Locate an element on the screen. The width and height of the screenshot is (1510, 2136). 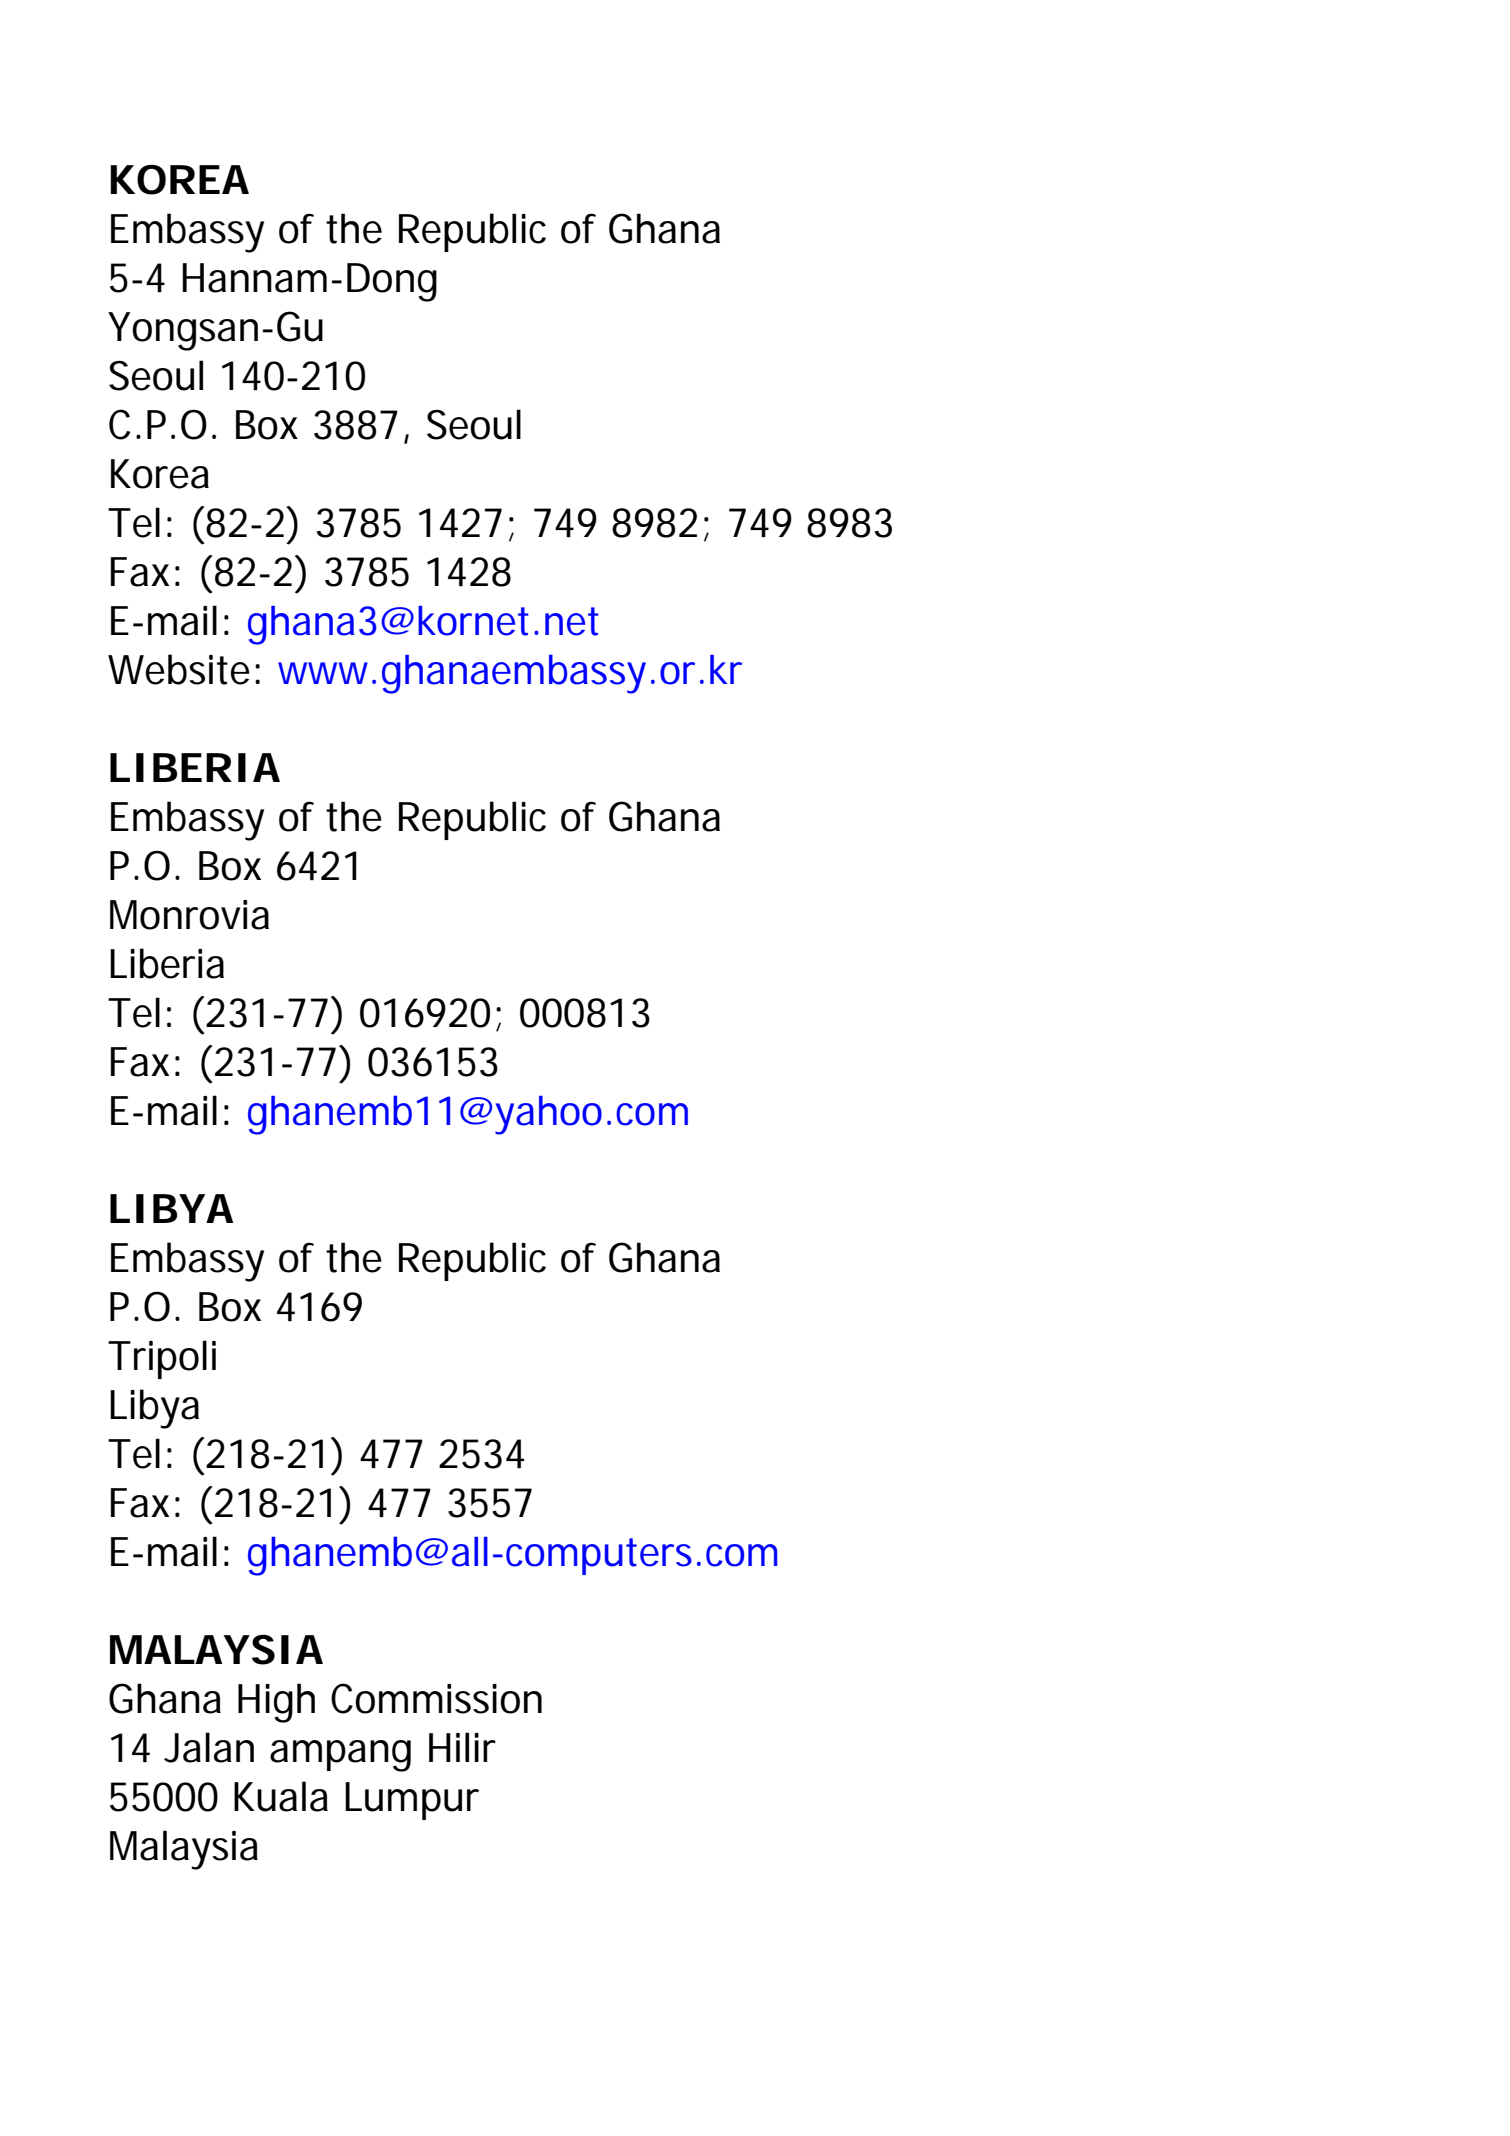
Website is located at coordinates (179, 669).
